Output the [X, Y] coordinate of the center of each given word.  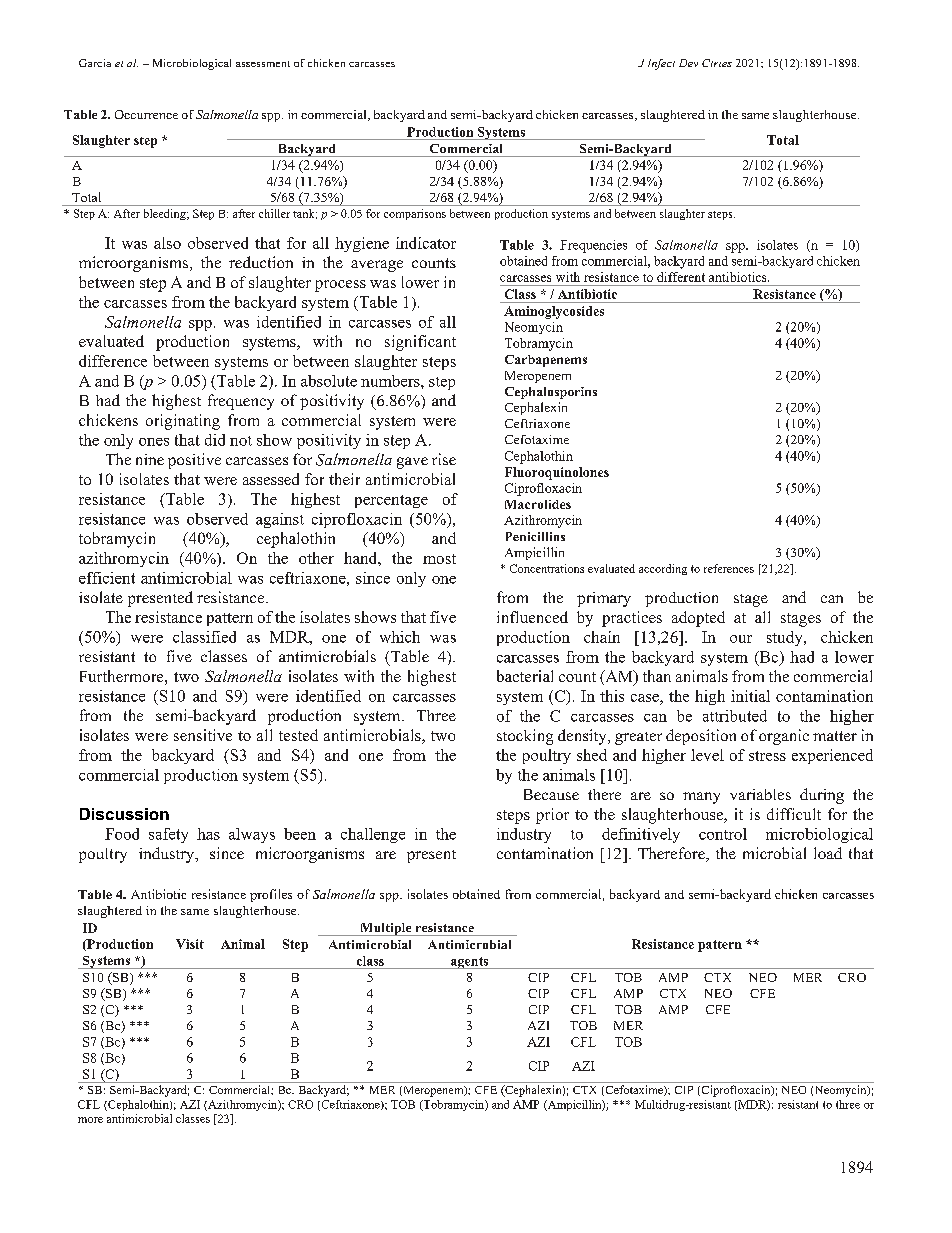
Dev [688, 63]
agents [470, 963]
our [741, 639]
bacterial [525, 676]
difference [113, 361]
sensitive [203, 735]
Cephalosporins [551, 393]
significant [420, 343]
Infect [661, 64]
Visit [190, 944]
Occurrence [146, 114]
